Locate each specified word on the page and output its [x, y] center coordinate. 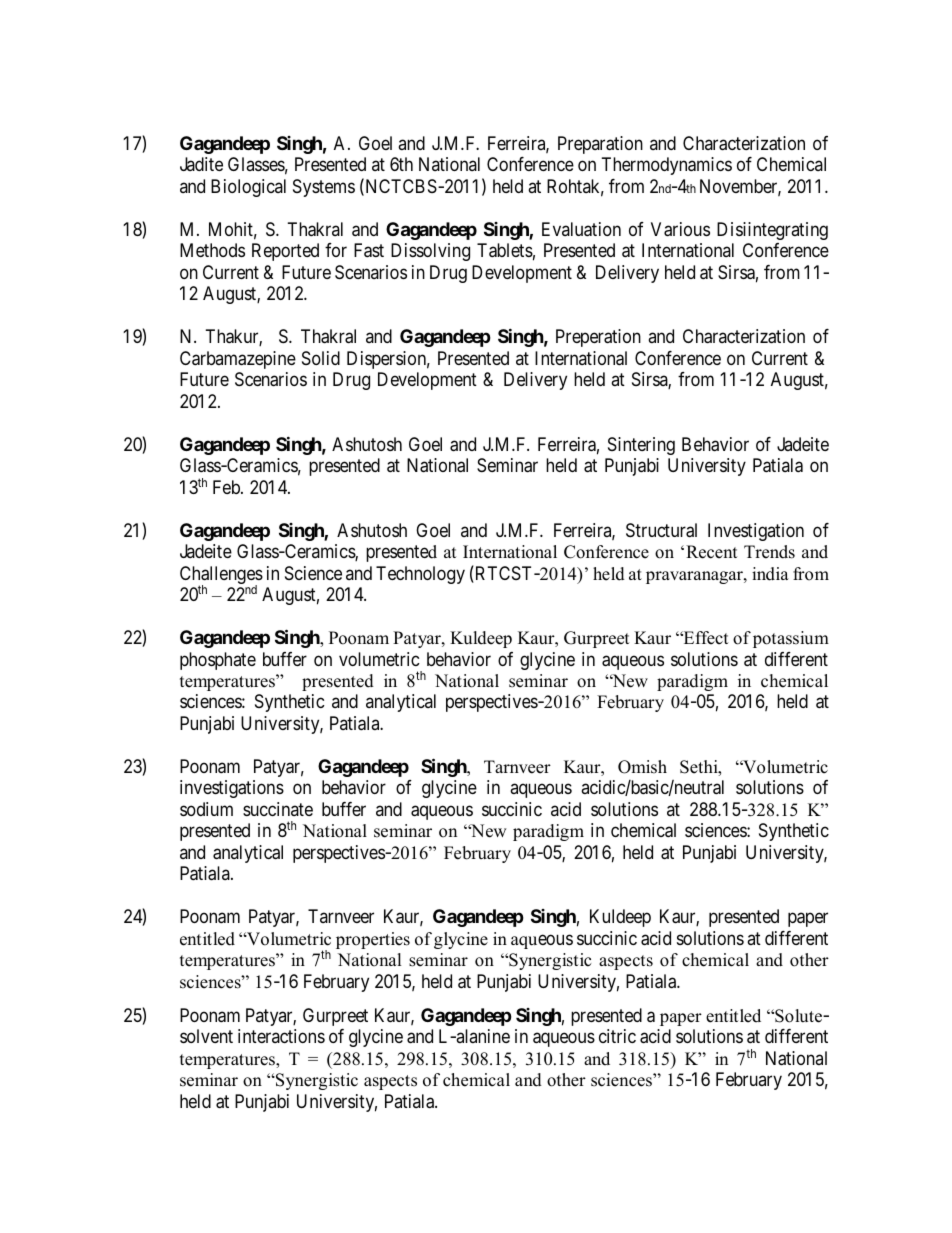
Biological [248, 188]
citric [617, 1036]
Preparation [600, 145]
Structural [661, 530]
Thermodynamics [667, 166]
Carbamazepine [238, 360]
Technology [420, 575]
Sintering [641, 446]
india [770, 574]
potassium [791, 639]
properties [373, 940]
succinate [278, 809]
